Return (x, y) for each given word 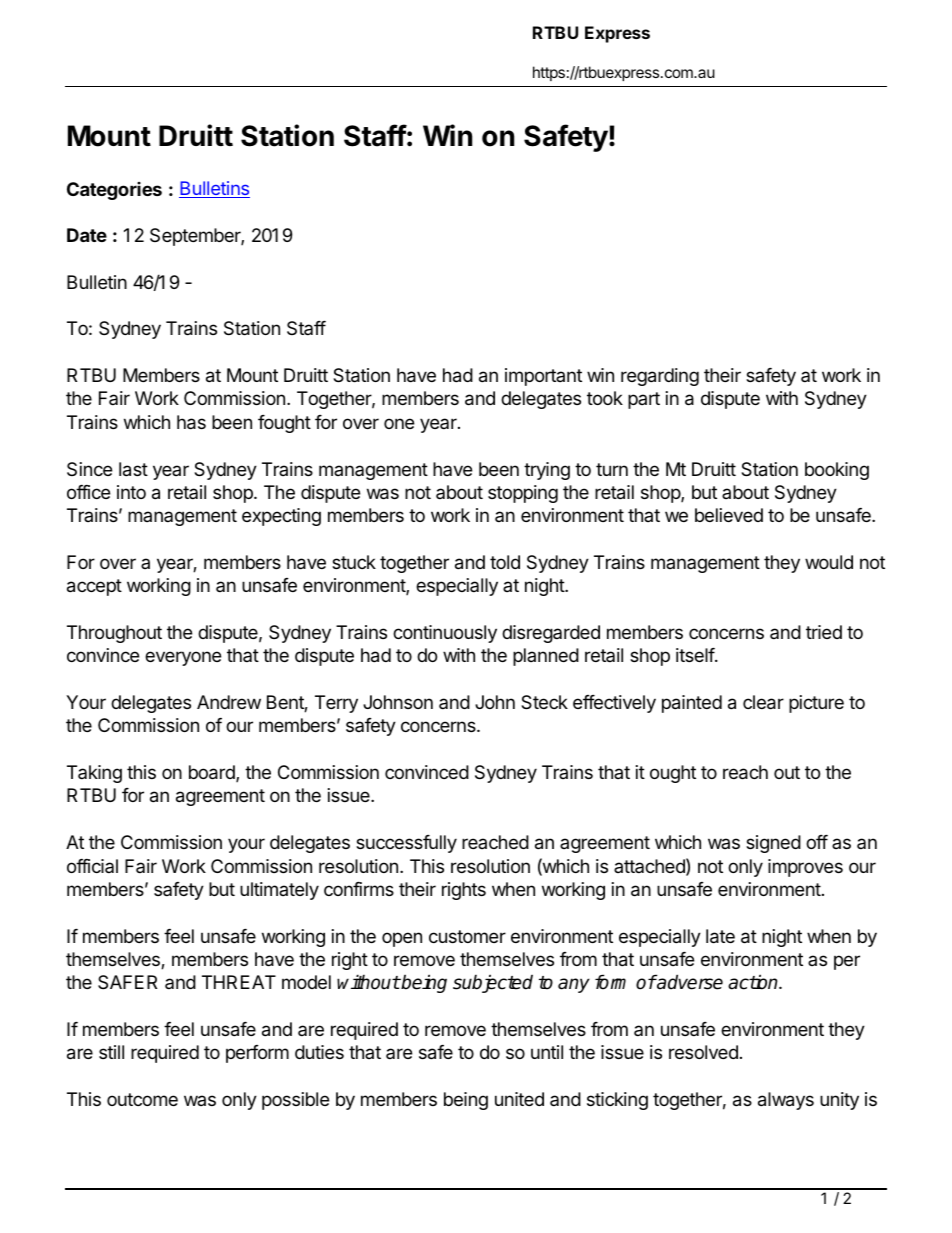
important (543, 377)
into (131, 492)
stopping (523, 494)
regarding (660, 377)
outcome (142, 1099)
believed (729, 515)
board (213, 773)
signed (773, 844)
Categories (114, 191)
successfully (406, 844)
